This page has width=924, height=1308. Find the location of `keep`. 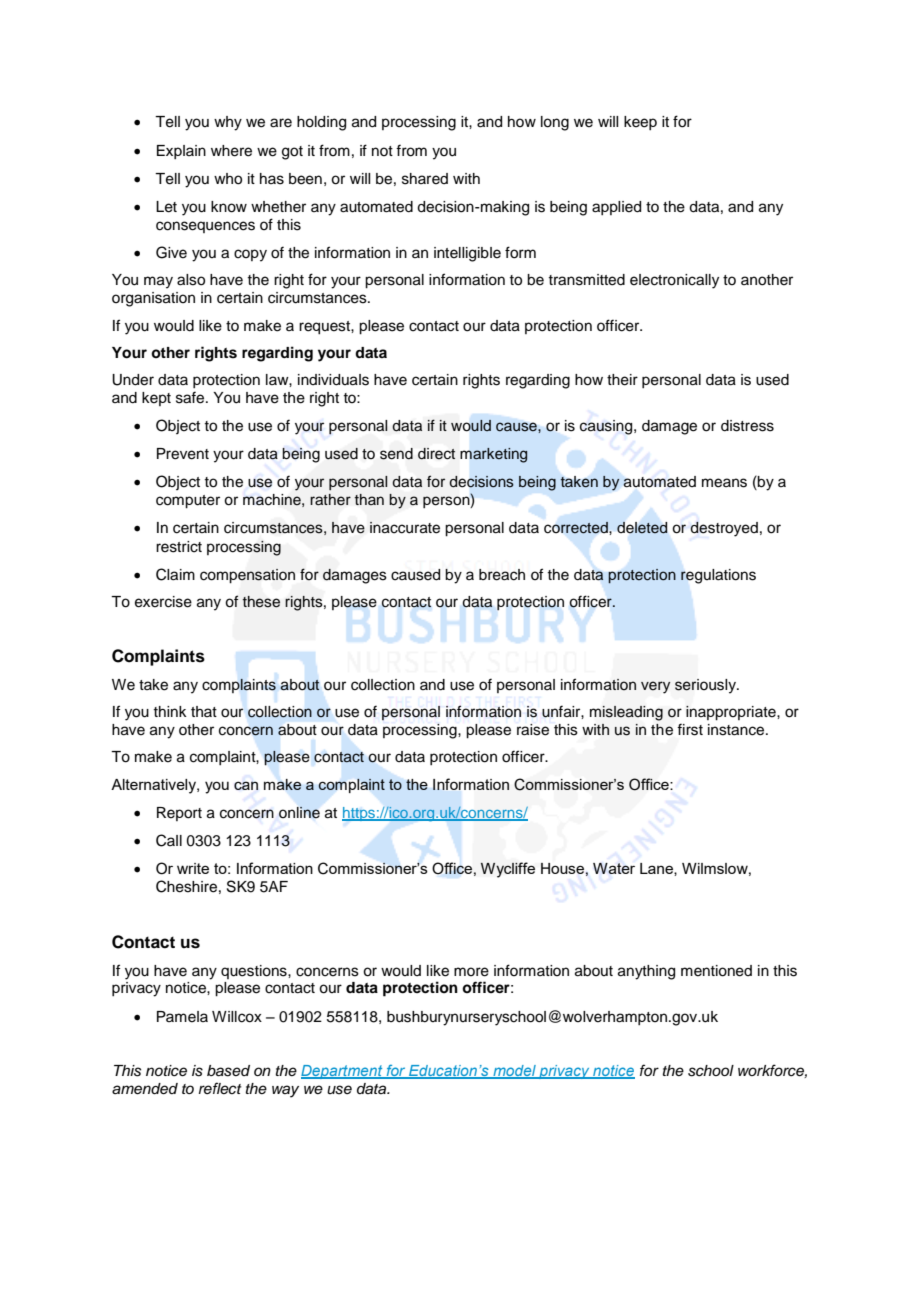

keep is located at coordinates (640, 123).
